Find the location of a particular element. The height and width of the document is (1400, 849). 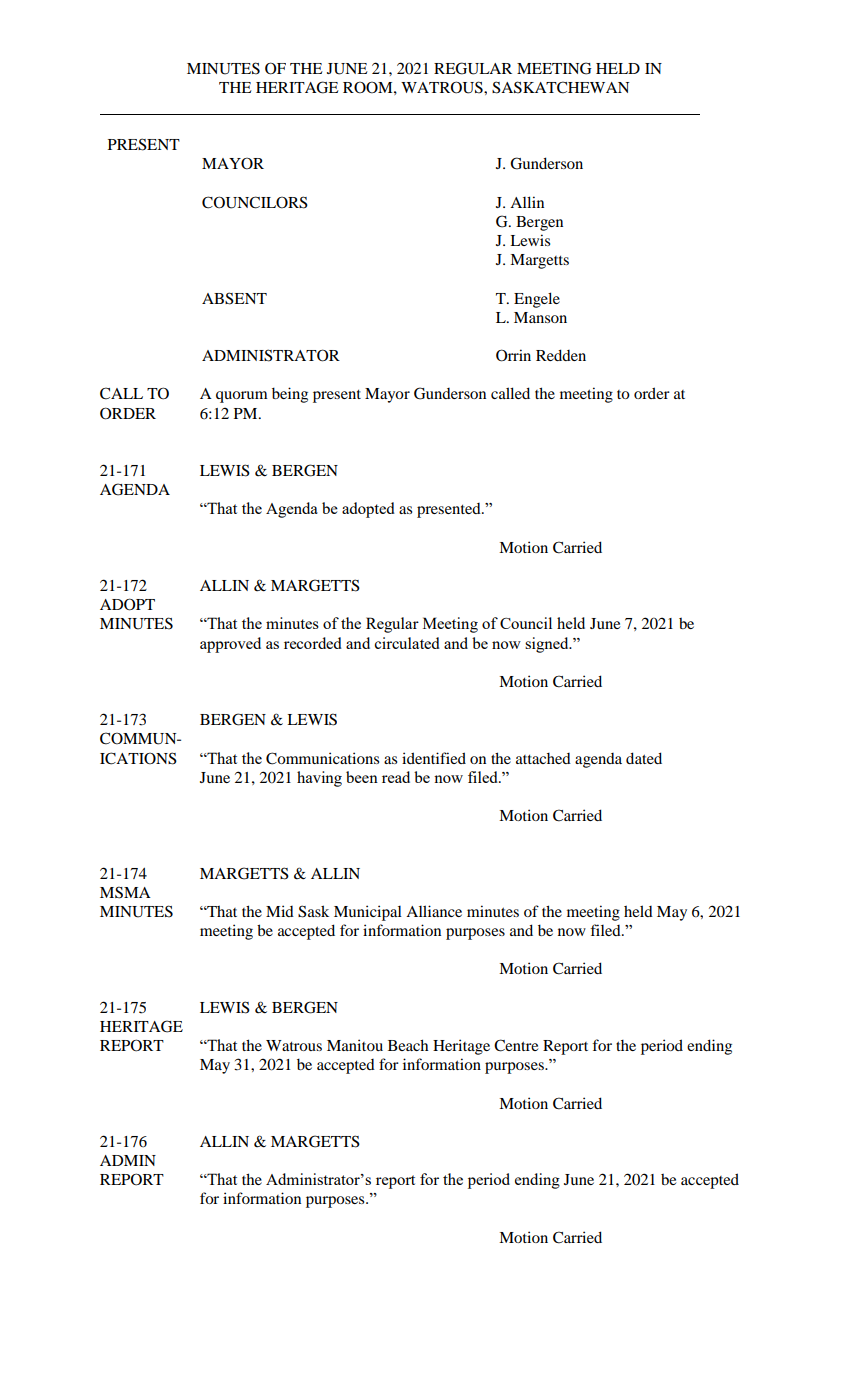

Redden is located at coordinates (561, 355).
